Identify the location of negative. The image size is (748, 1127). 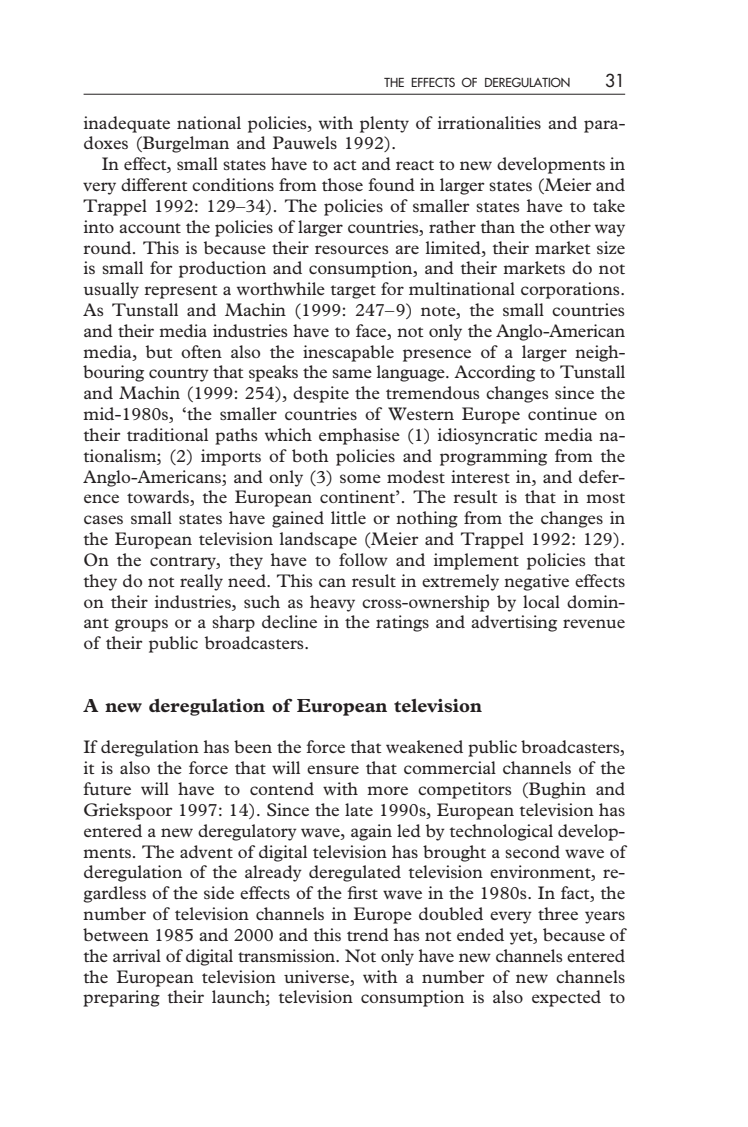
(536, 582).
